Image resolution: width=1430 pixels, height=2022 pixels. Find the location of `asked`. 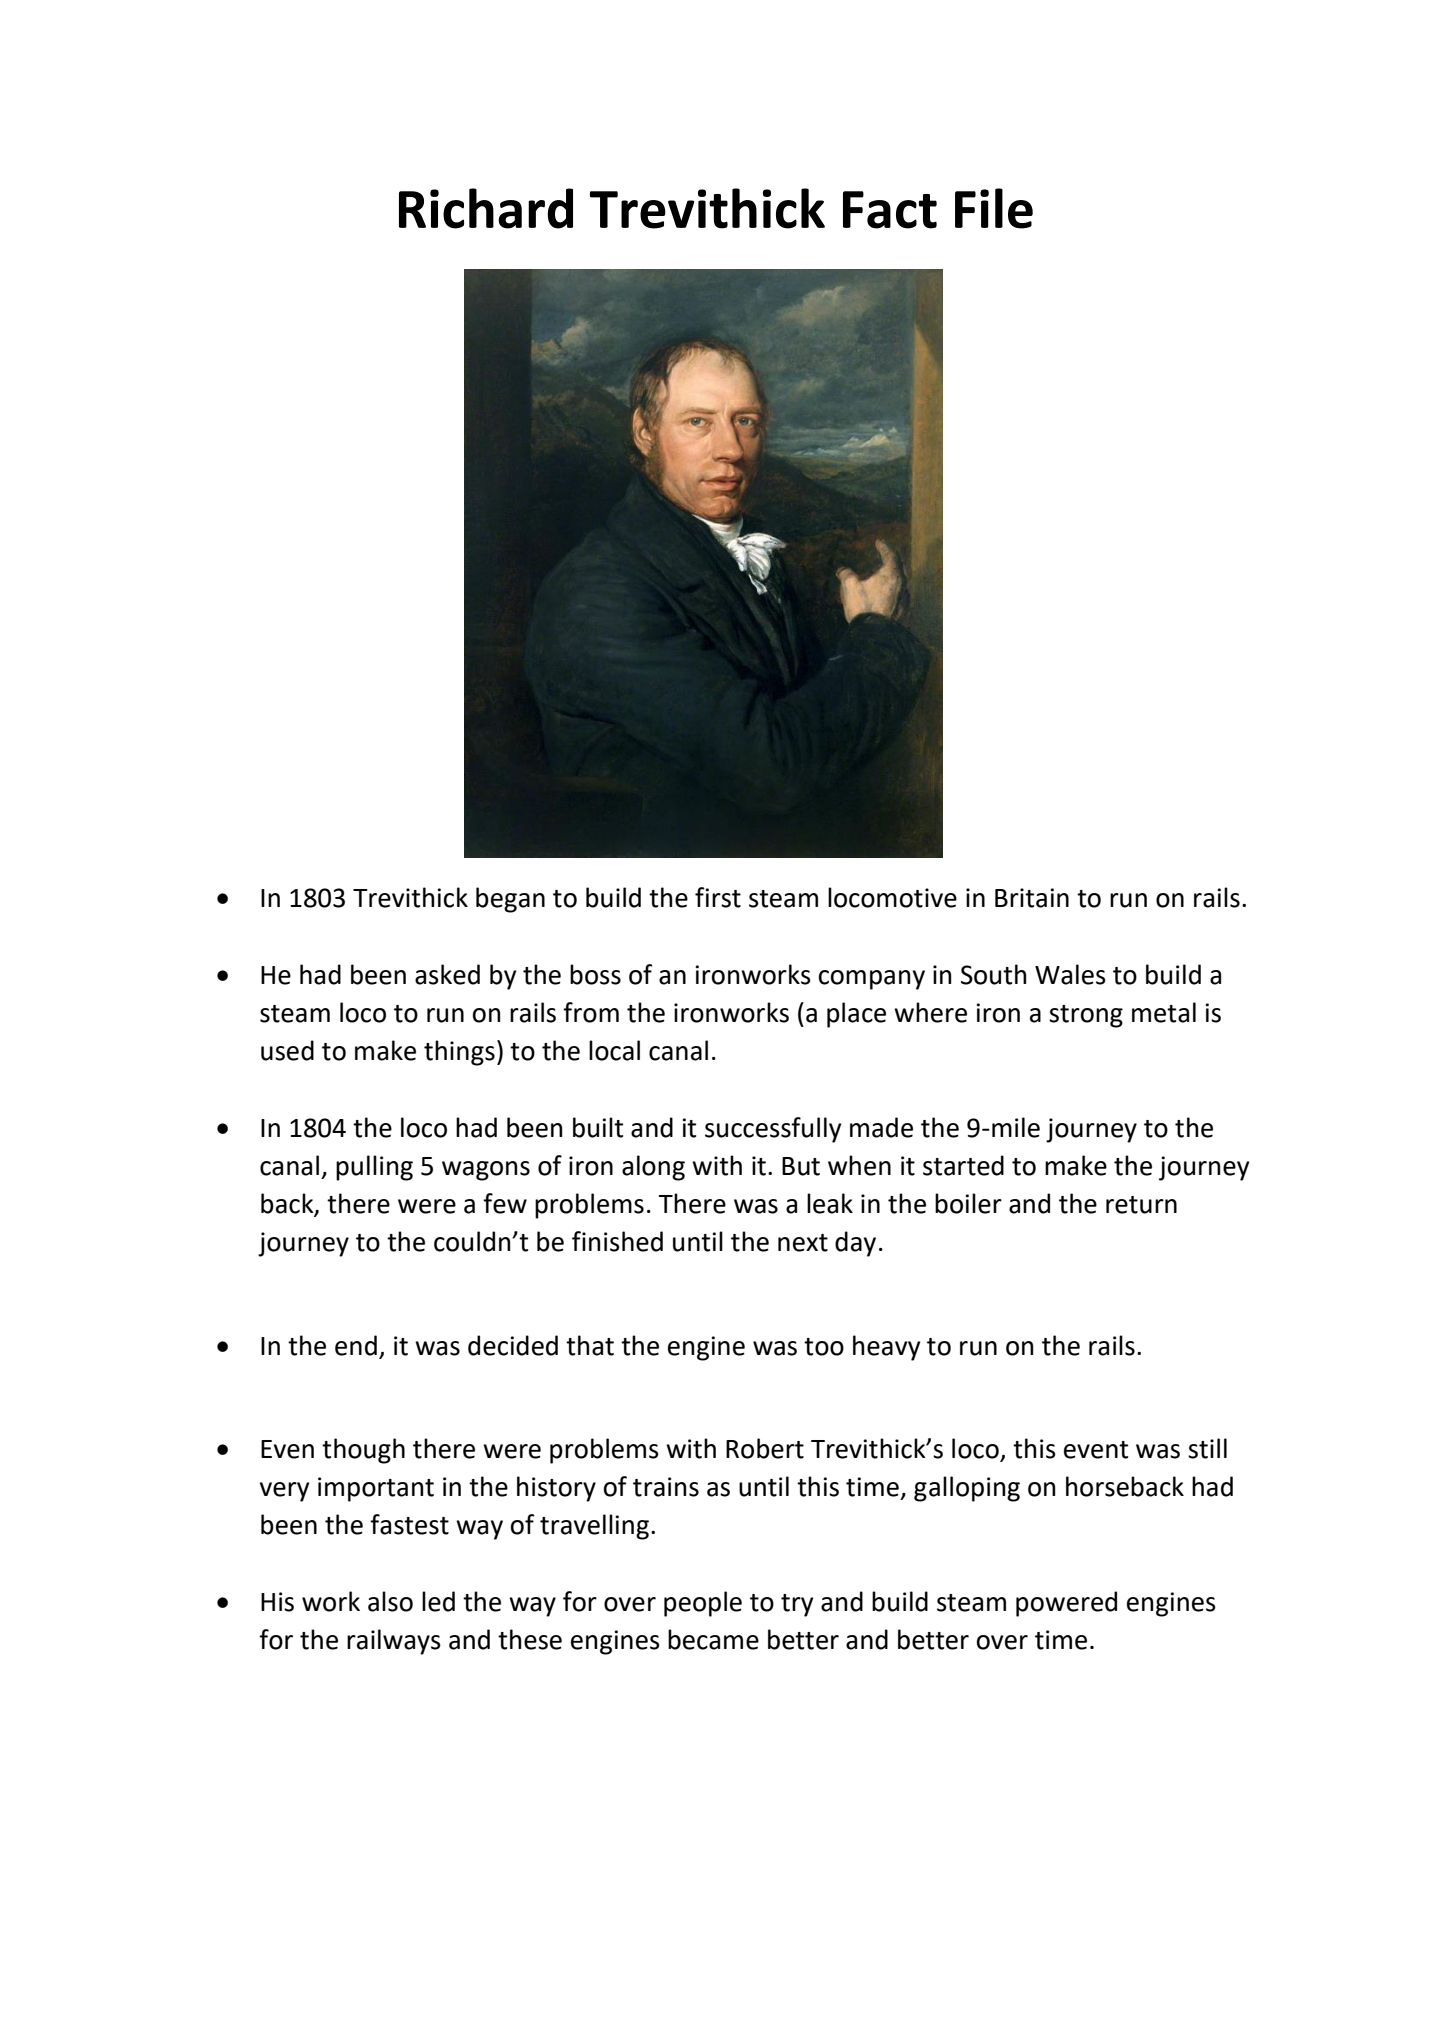

asked is located at coordinates (447, 974).
